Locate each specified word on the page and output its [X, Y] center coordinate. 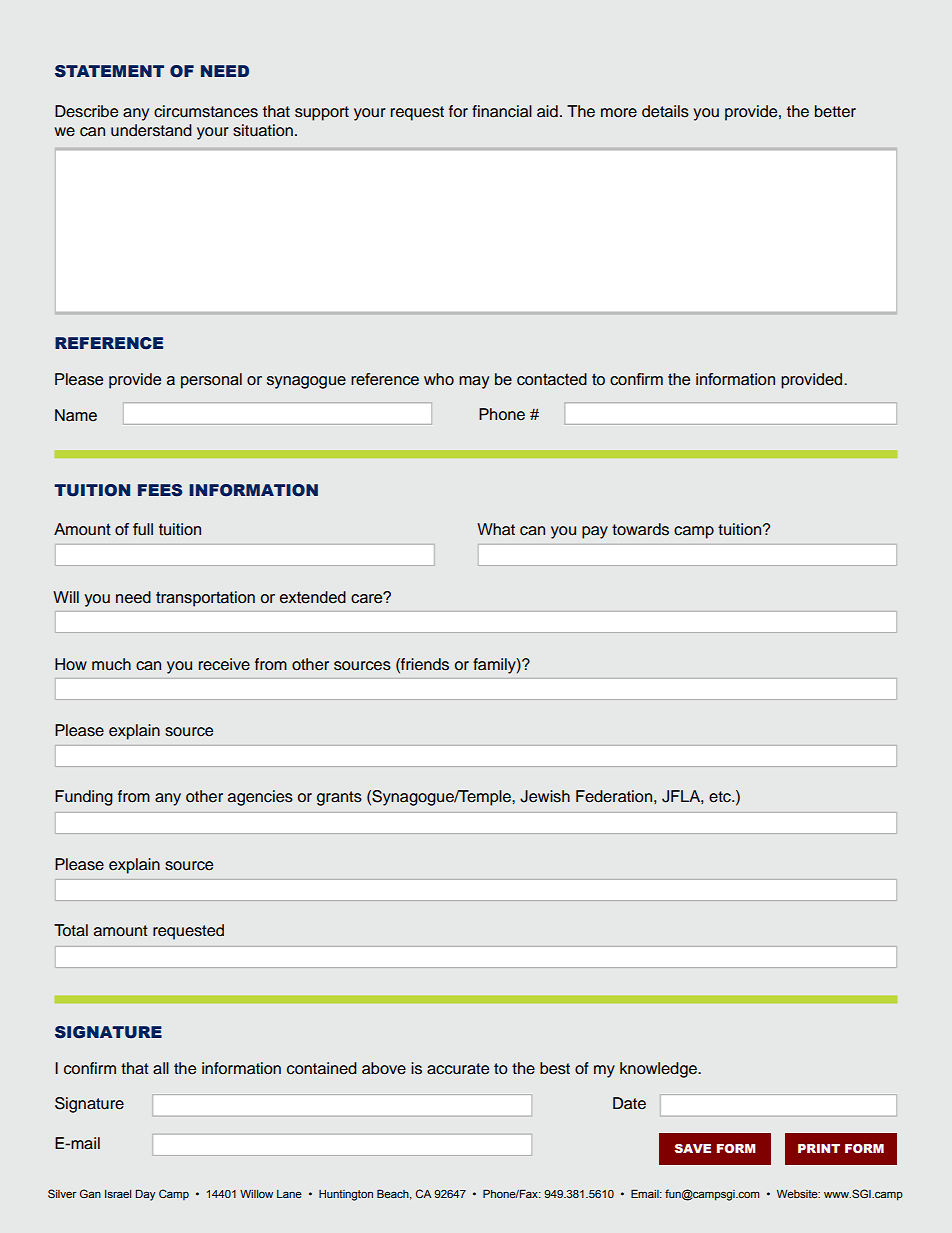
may [474, 382]
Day [145, 1195]
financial [502, 111]
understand [151, 130]
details [665, 111]
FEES [160, 490]
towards [640, 529]
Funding [84, 798]
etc [721, 797]
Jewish [545, 796]
